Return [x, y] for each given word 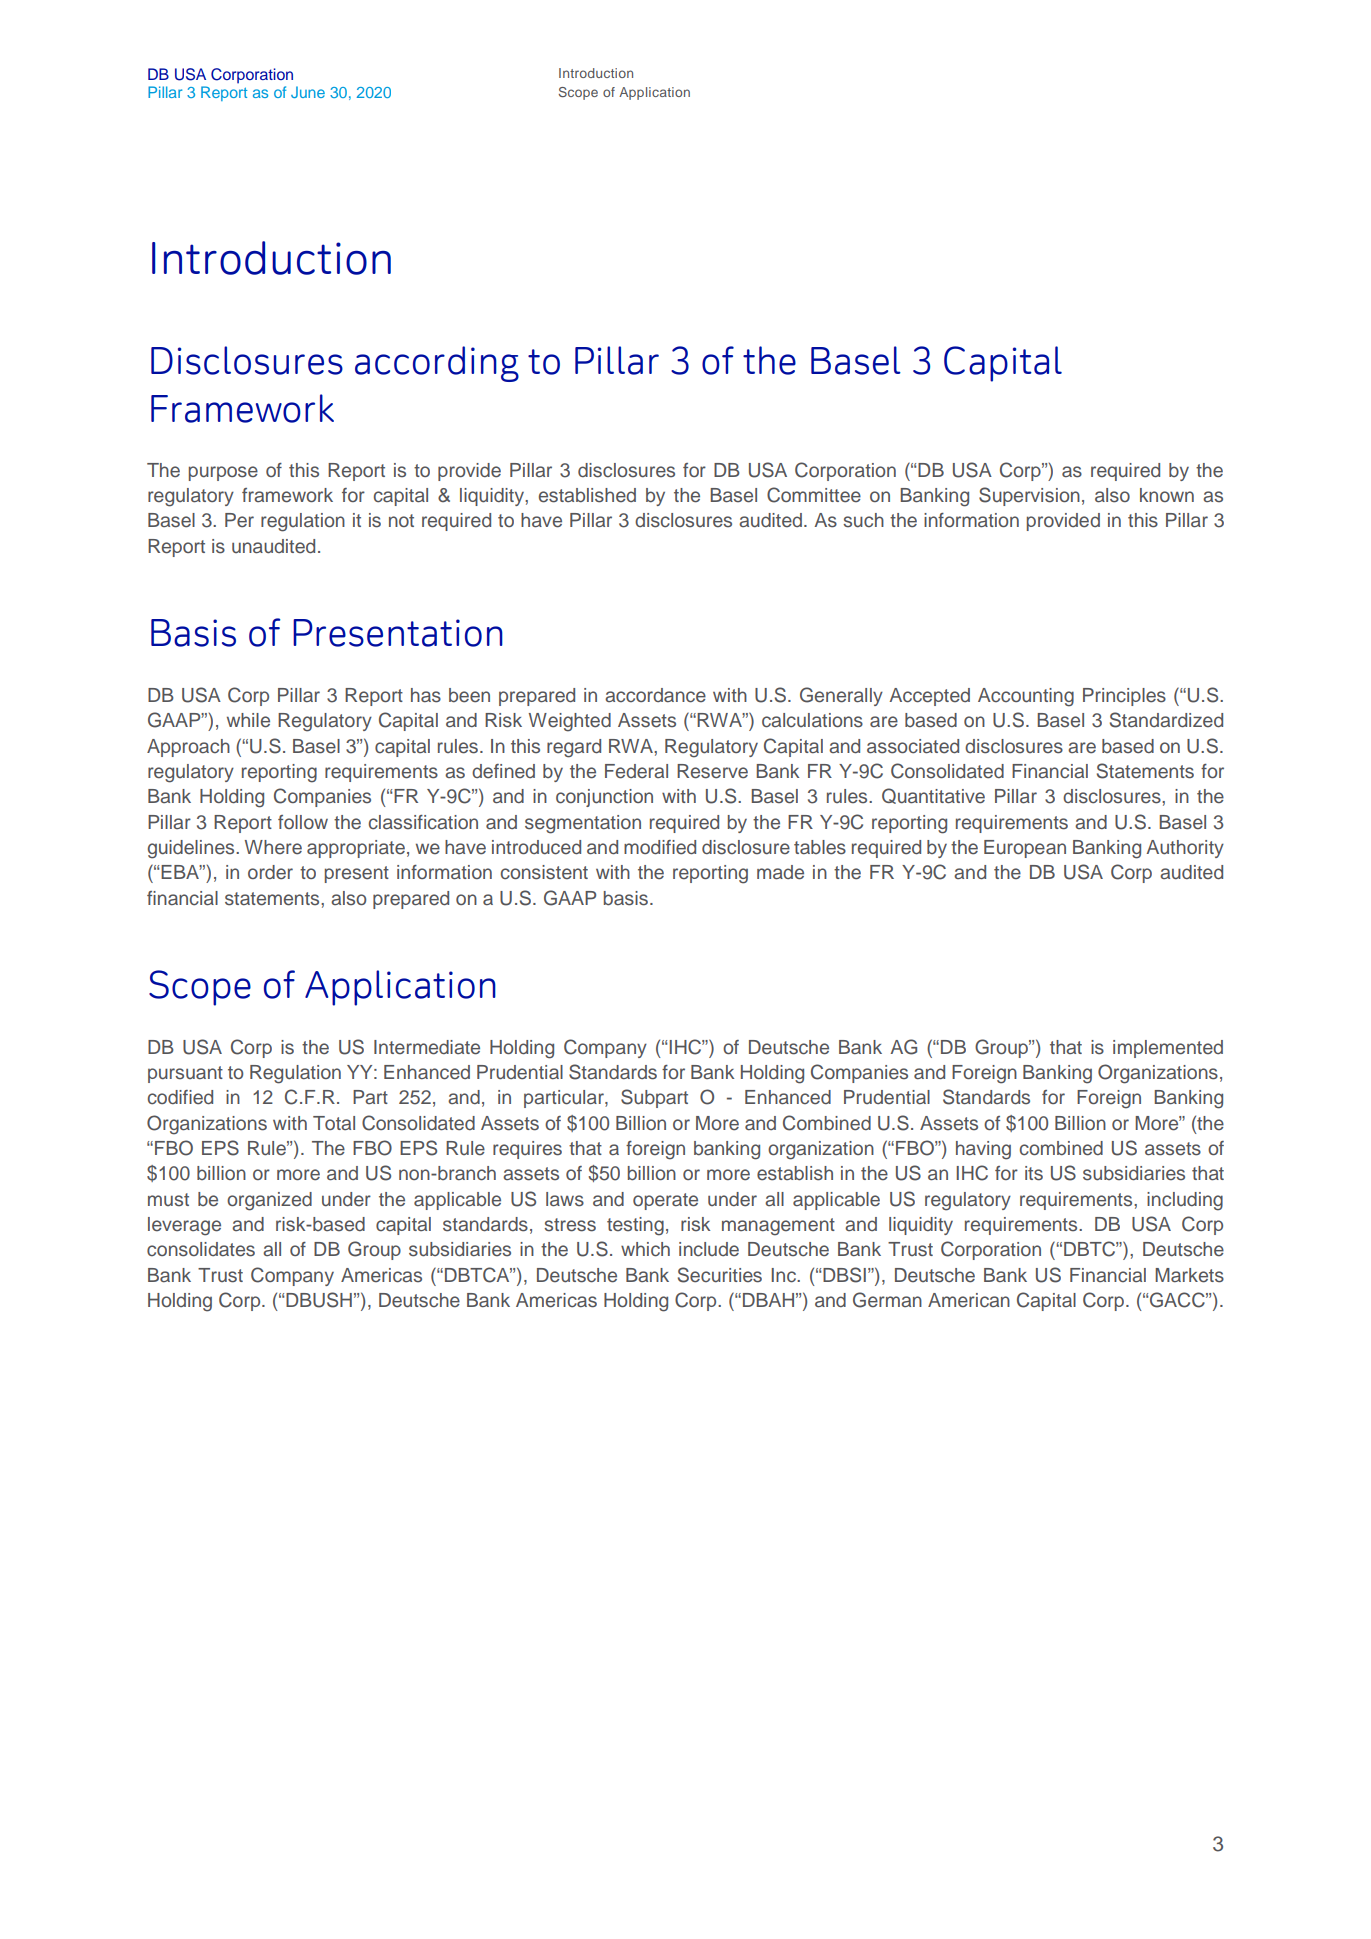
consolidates [201, 1249]
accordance [655, 695]
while [248, 720]
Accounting [1026, 697]
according [437, 364]
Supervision [1029, 496]
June [308, 92]
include [709, 1249]
